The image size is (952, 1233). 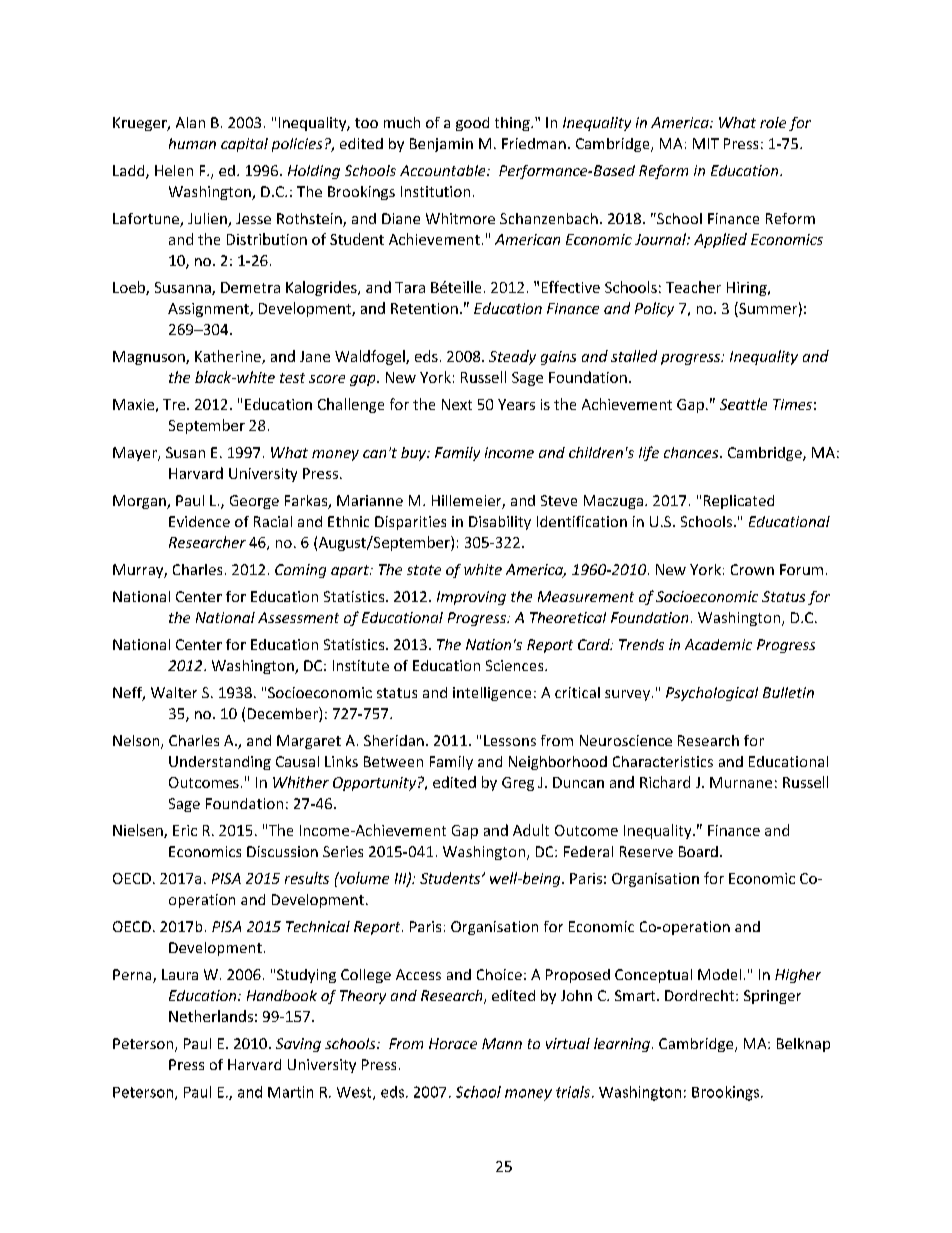 What do you see at coordinates (298, 617) in the screenshot?
I see `Assessment` at bounding box center [298, 617].
